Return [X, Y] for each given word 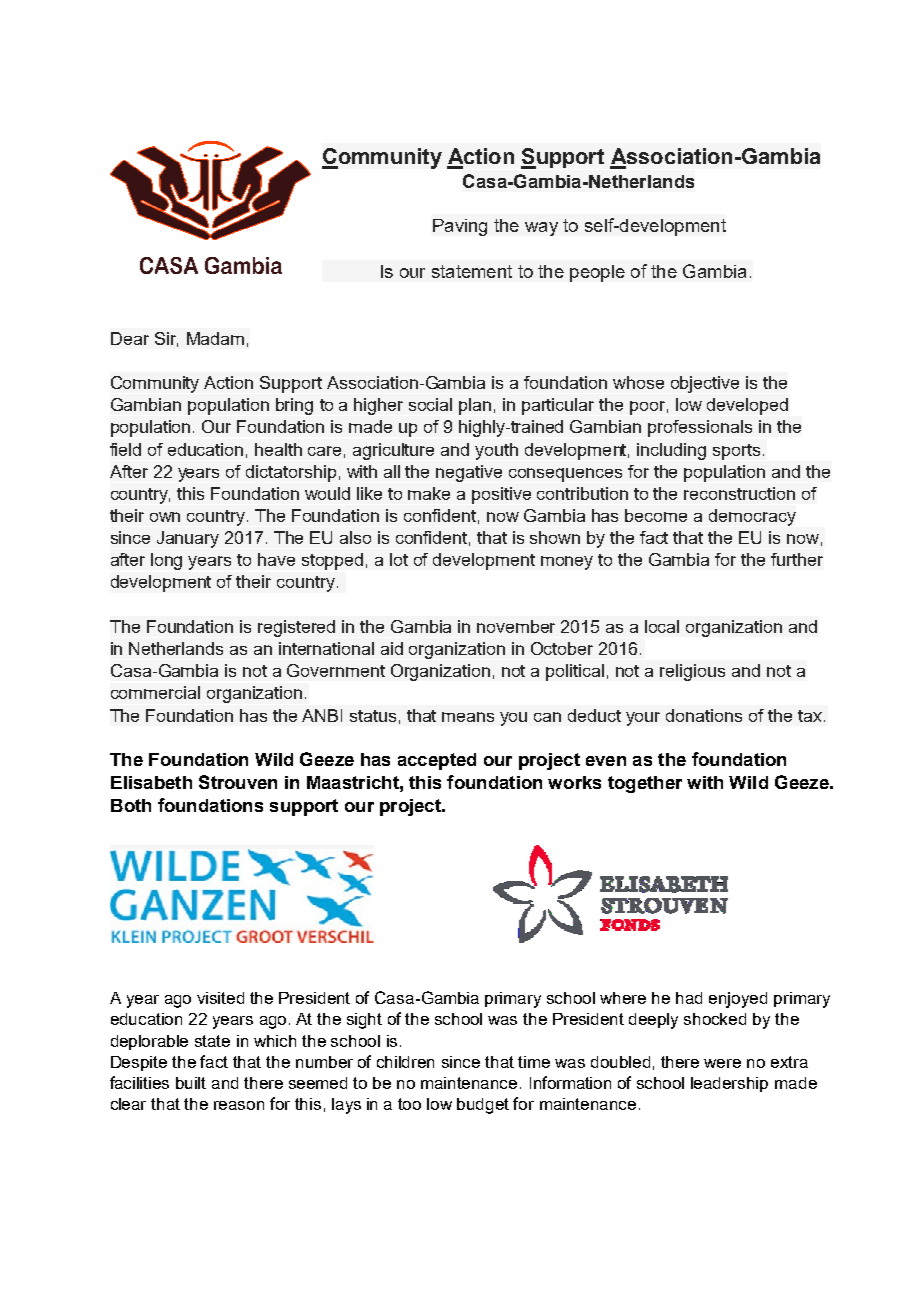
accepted [437, 761]
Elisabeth [151, 782]
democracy [752, 517]
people [597, 273]
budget [483, 1106]
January [188, 539]
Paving [460, 227]
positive [501, 495]
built [191, 1083]
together [645, 784]
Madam [215, 338]
